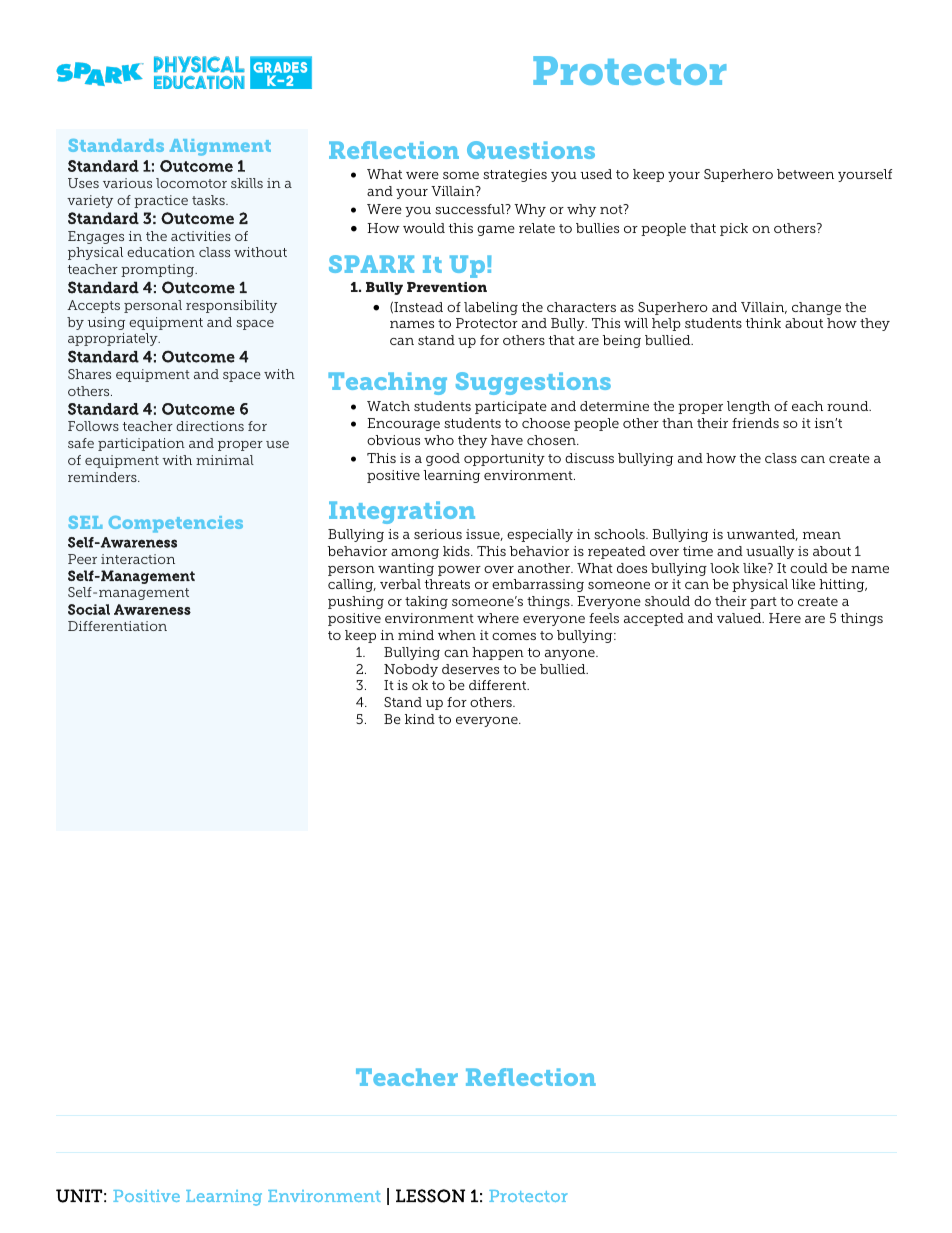 The height and width of the screenshot is (1233, 952). What do you see at coordinates (430, 1196) in the screenshot?
I see `LESSON` at bounding box center [430, 1196].
